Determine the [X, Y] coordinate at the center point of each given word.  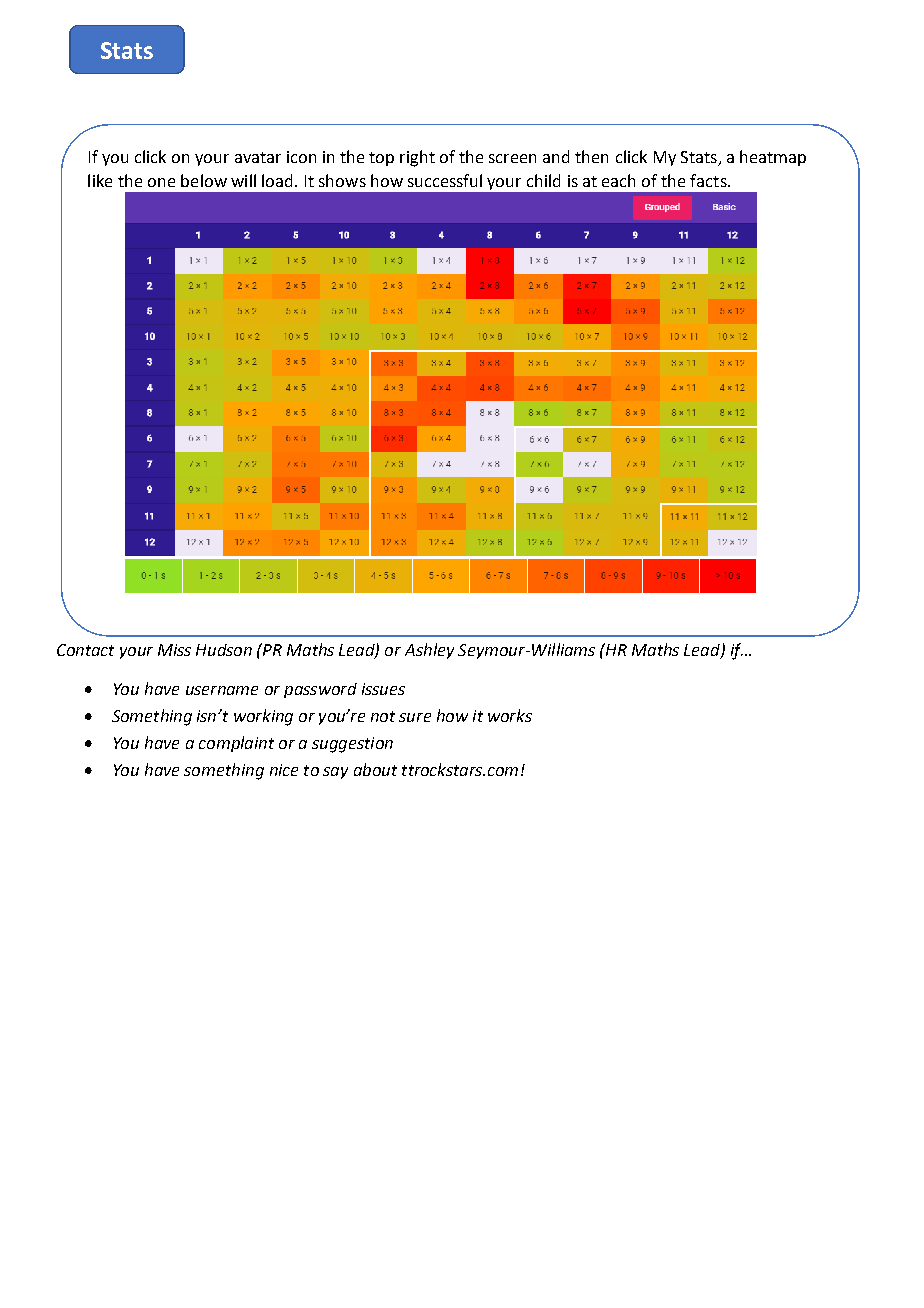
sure [415, 717]
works [510, 715]
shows [342, 180]
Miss [174, 650]
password [320, 690]
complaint [236, 744]
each [618, 180]
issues [383, 689]
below [204, 180]
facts [709, 180]
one [161, 182]
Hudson [224, 650]
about [375, 769]
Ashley [429, 651]
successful [445, 180]
